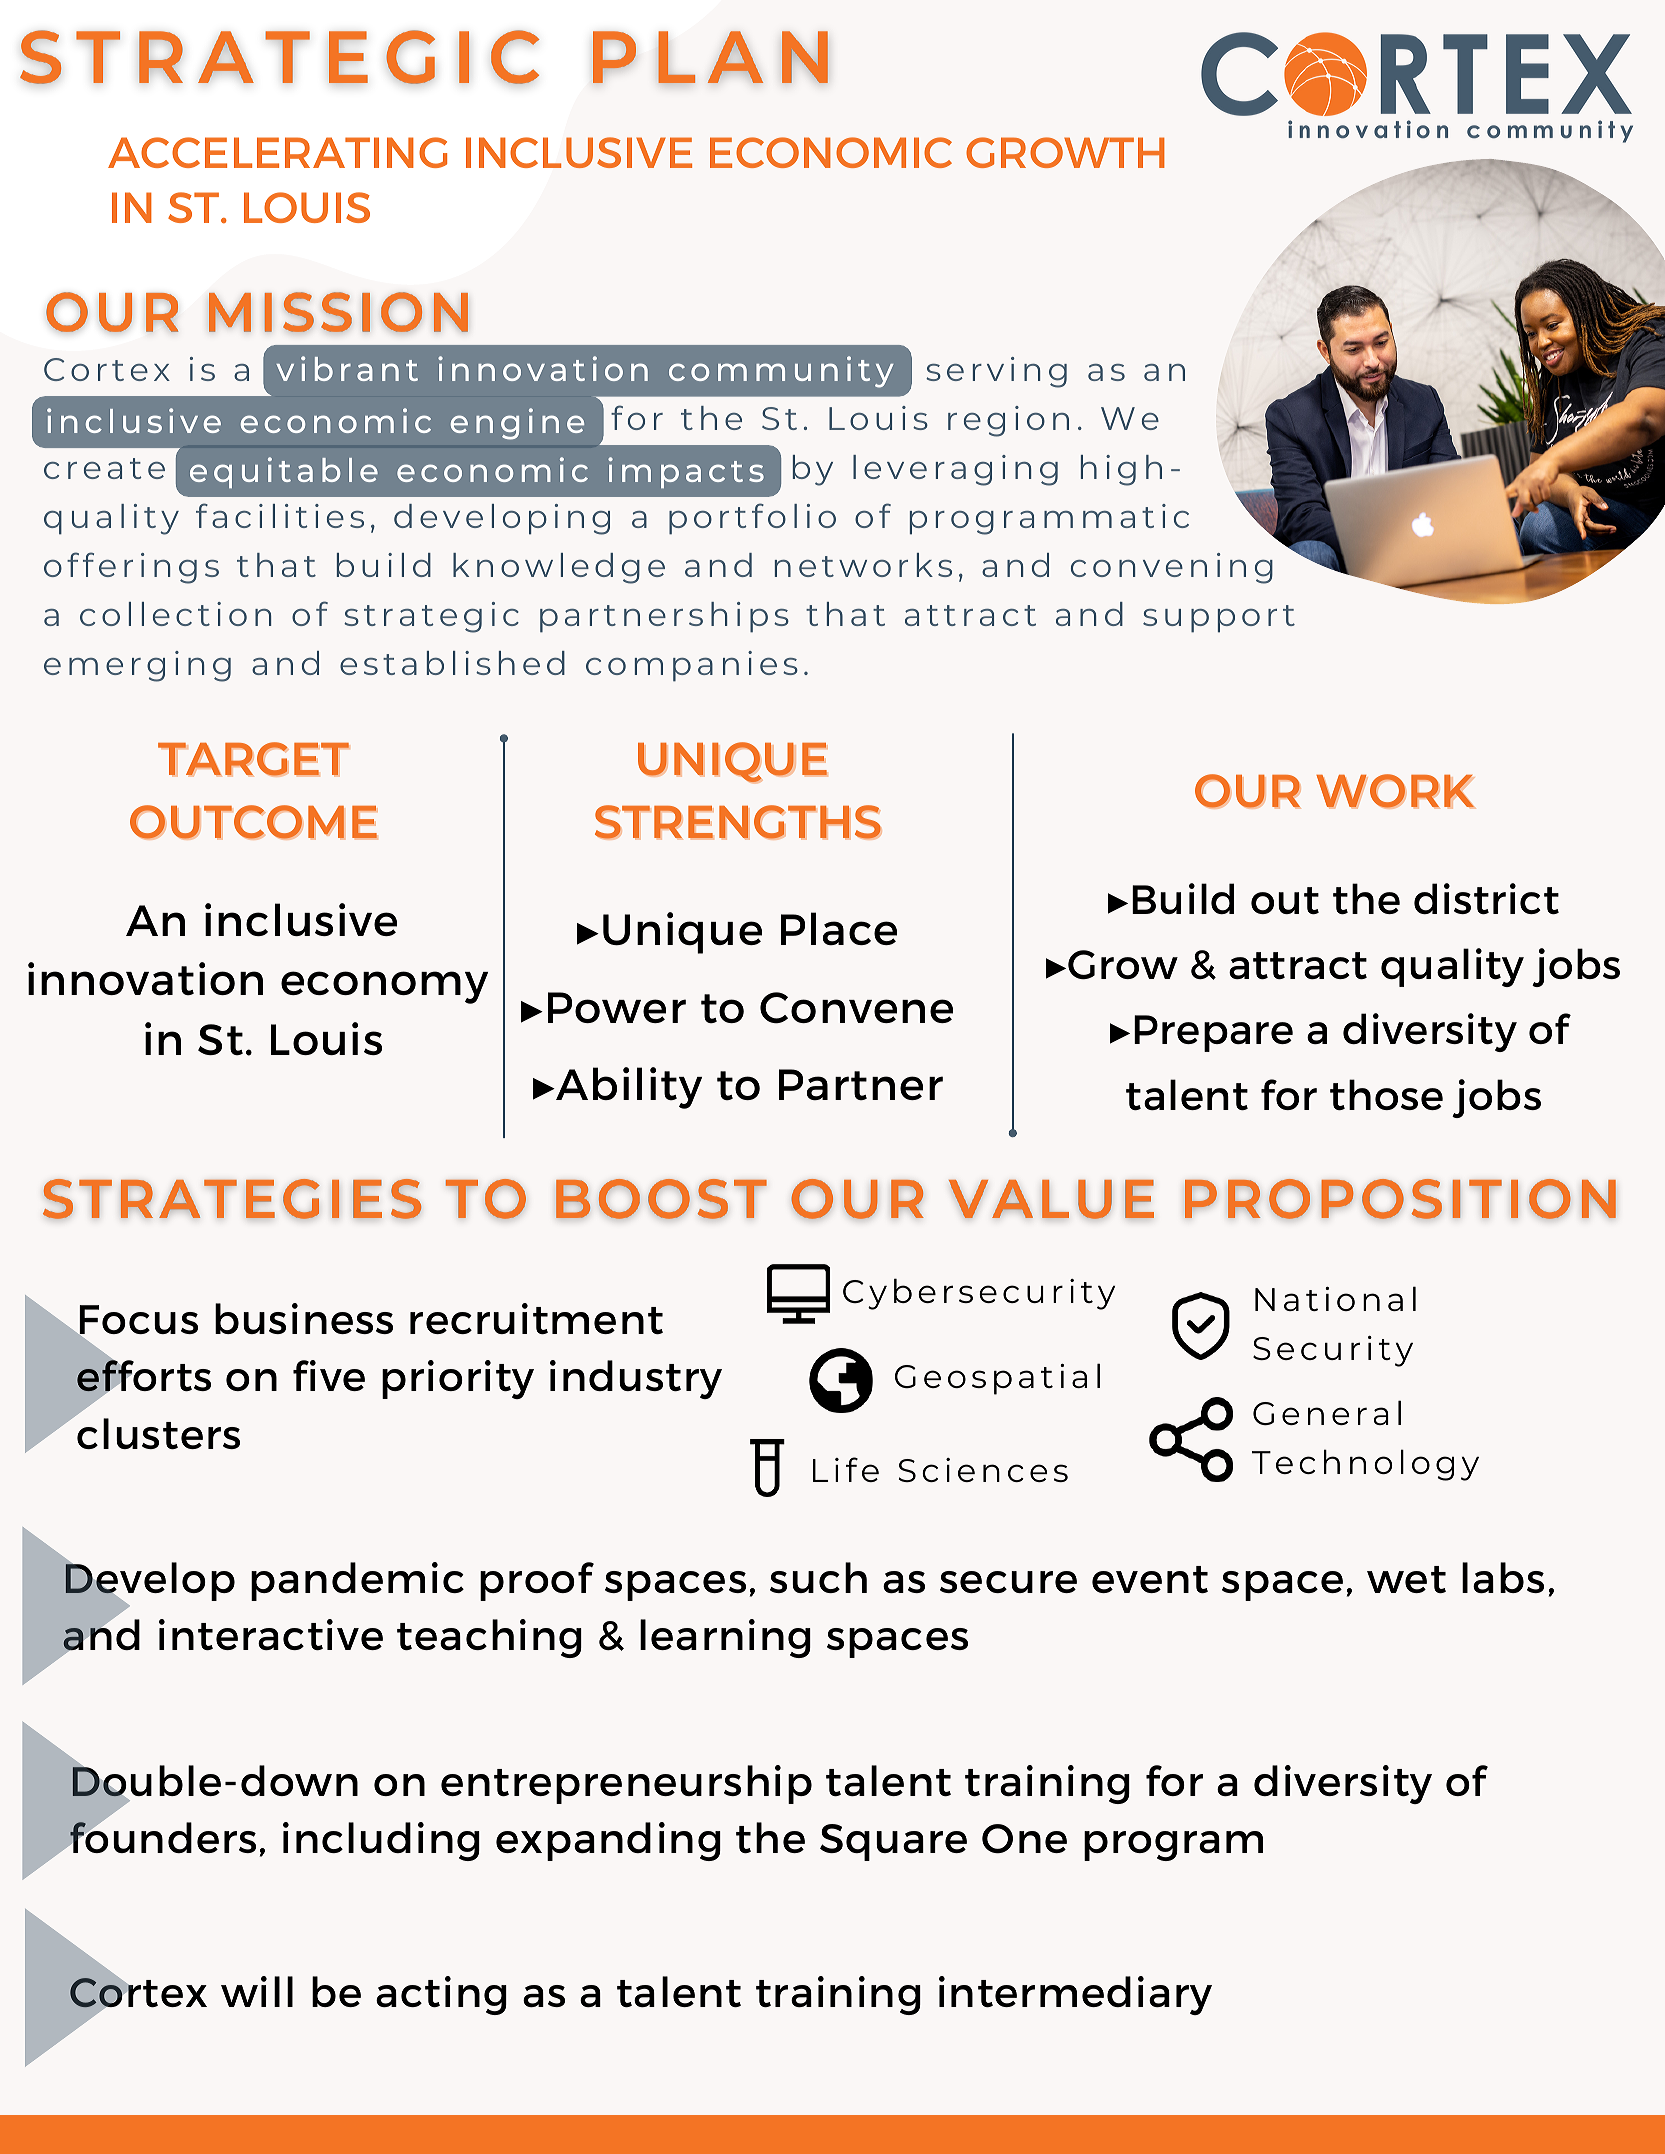  Describe the element at coordinates (277, 152) in the image. I see `ACCELERATING` at that location.
